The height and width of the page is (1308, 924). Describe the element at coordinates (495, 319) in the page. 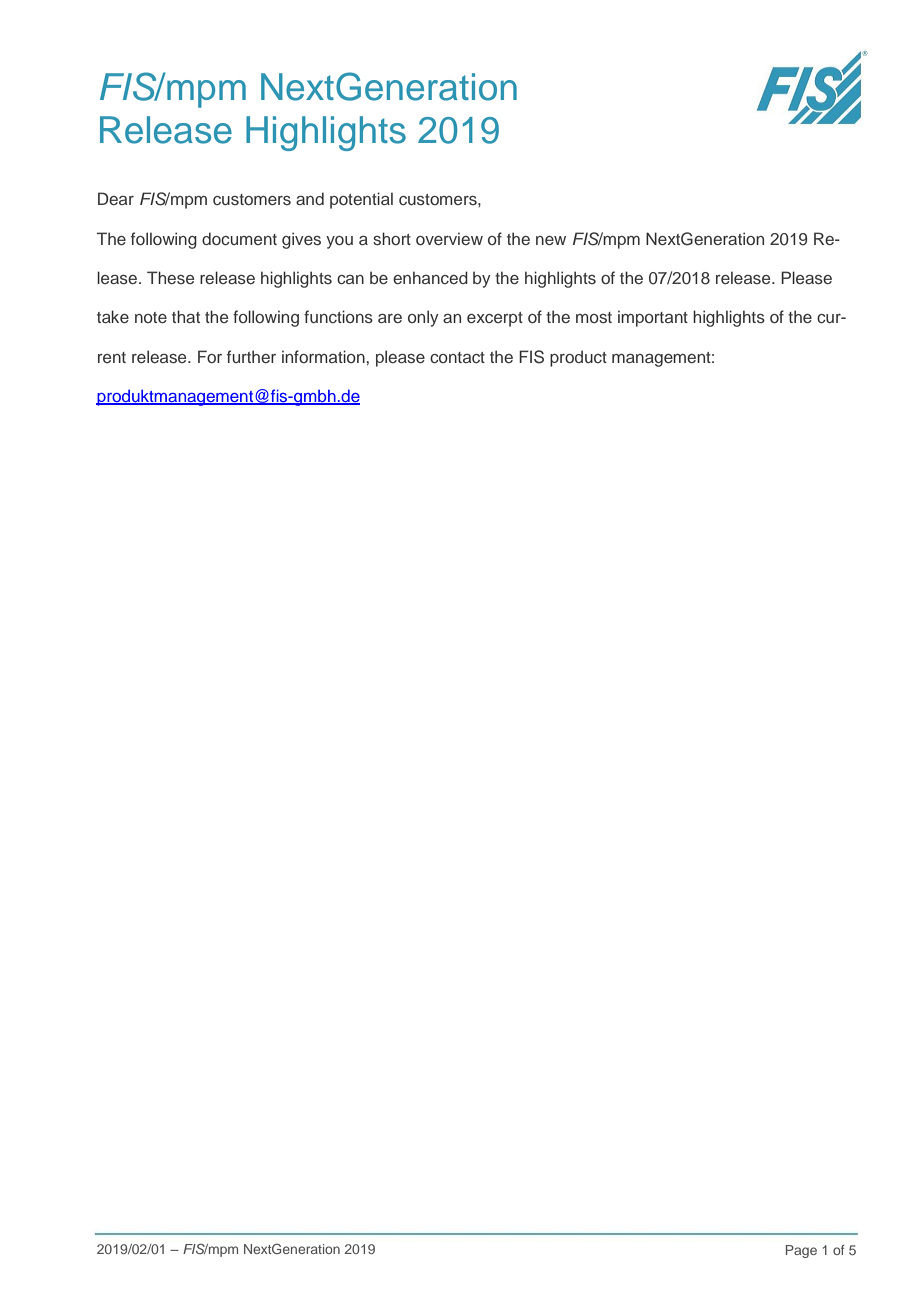

I see `excerpt` at that location.
